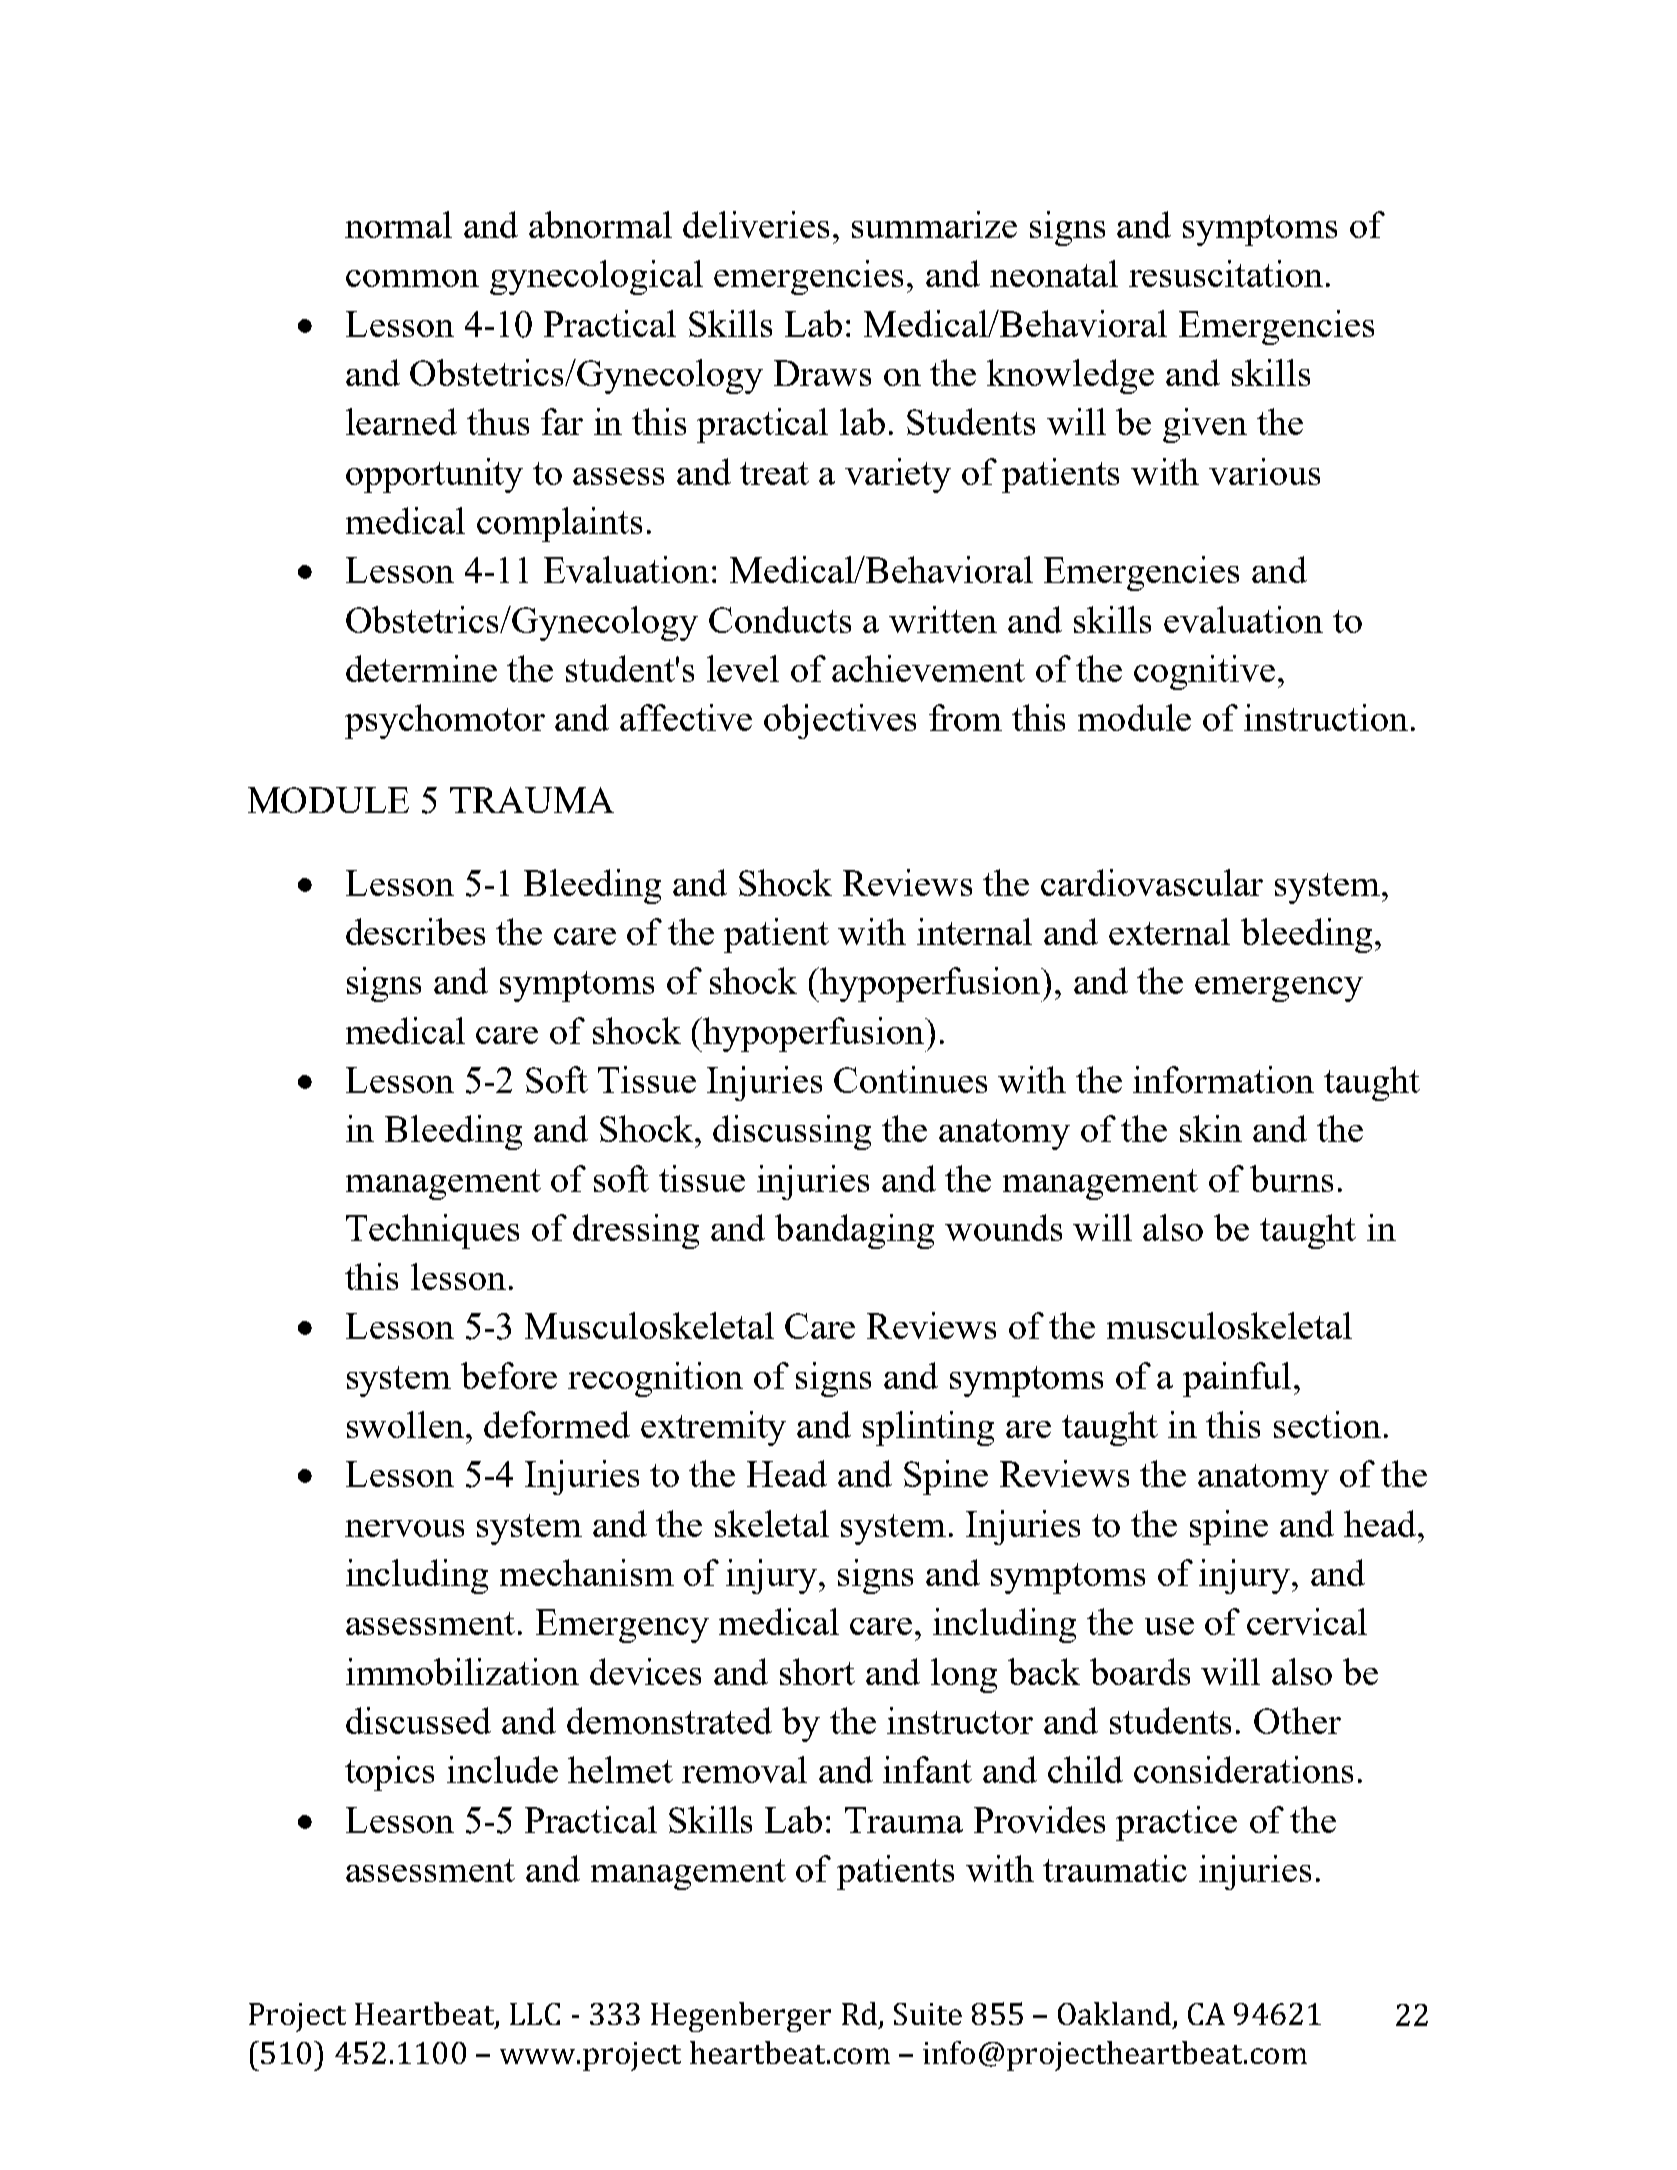  Describe the element at coordinates (1116, 2015) in the image. I see `Oakland` at that location.
